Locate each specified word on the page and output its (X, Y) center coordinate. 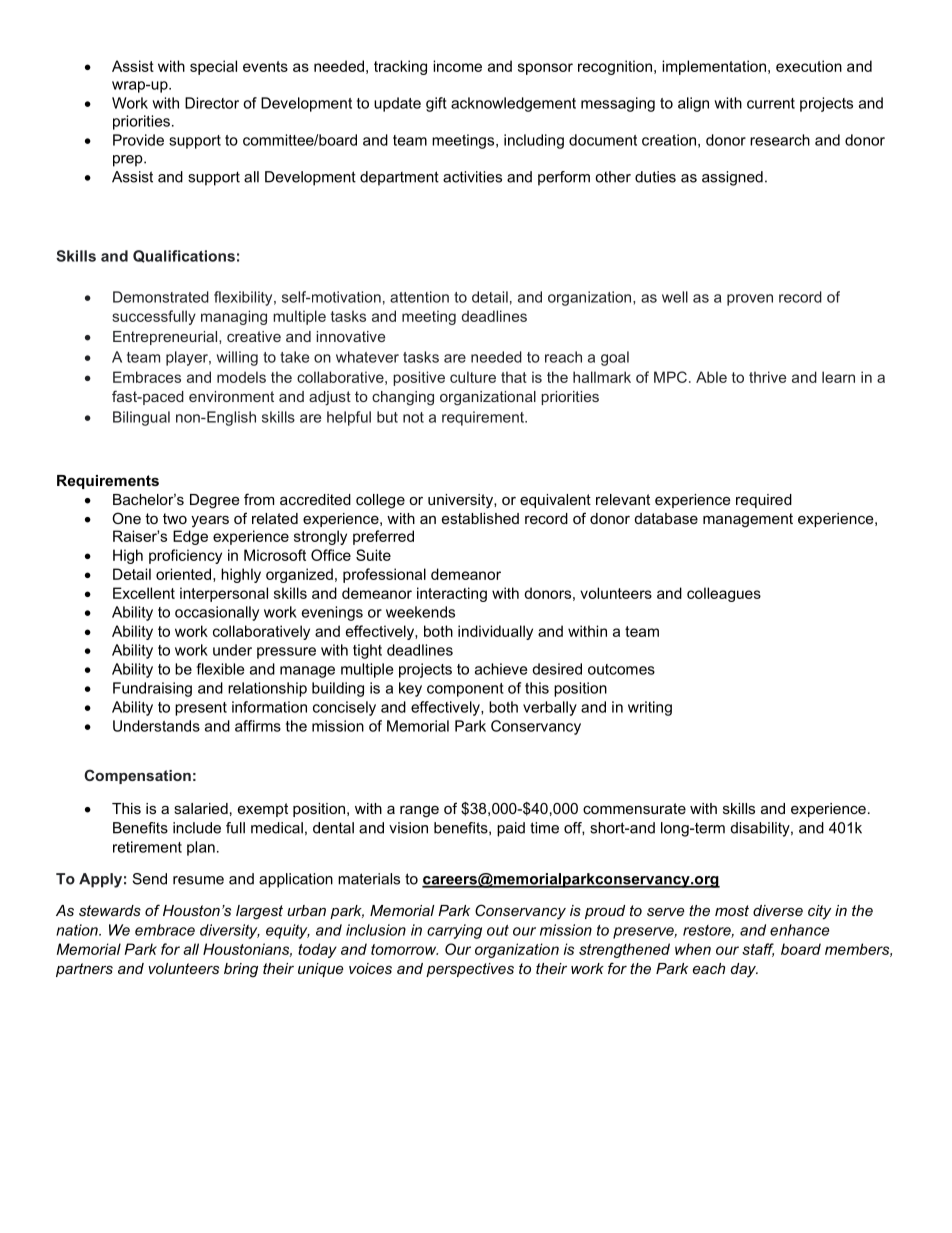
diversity (230, 931)
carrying (454, 931)
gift (436, 104)
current (771, 103)
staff (758, 950)
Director (212, 103)
